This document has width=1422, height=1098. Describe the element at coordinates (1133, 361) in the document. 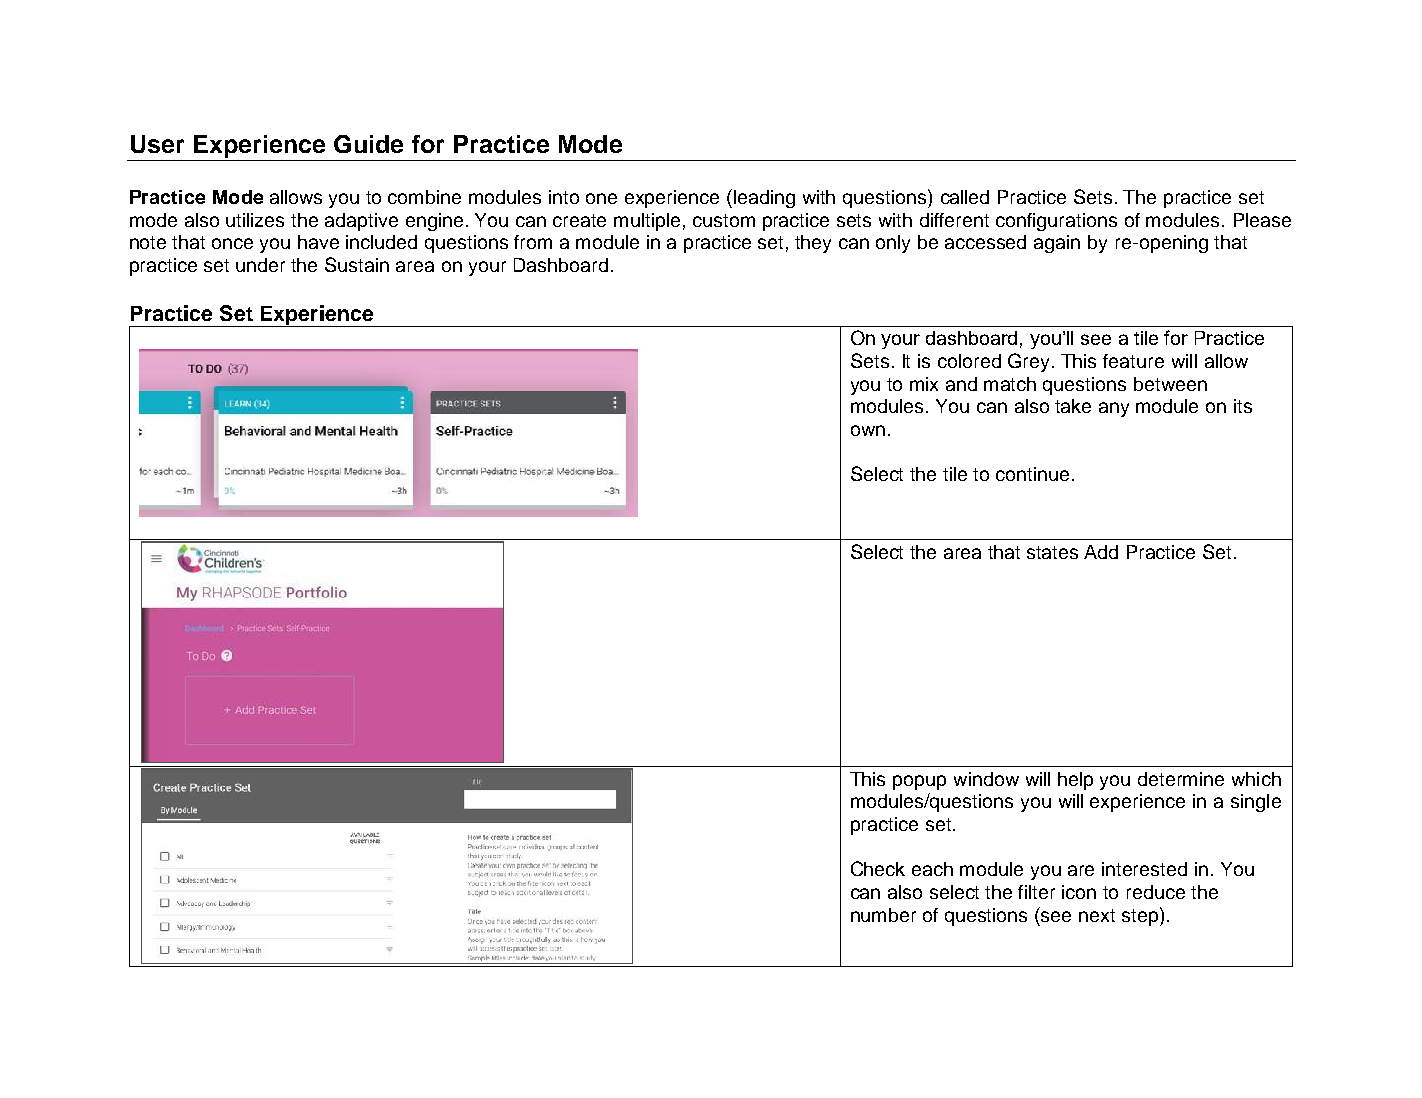

I see `feature` at that location.
